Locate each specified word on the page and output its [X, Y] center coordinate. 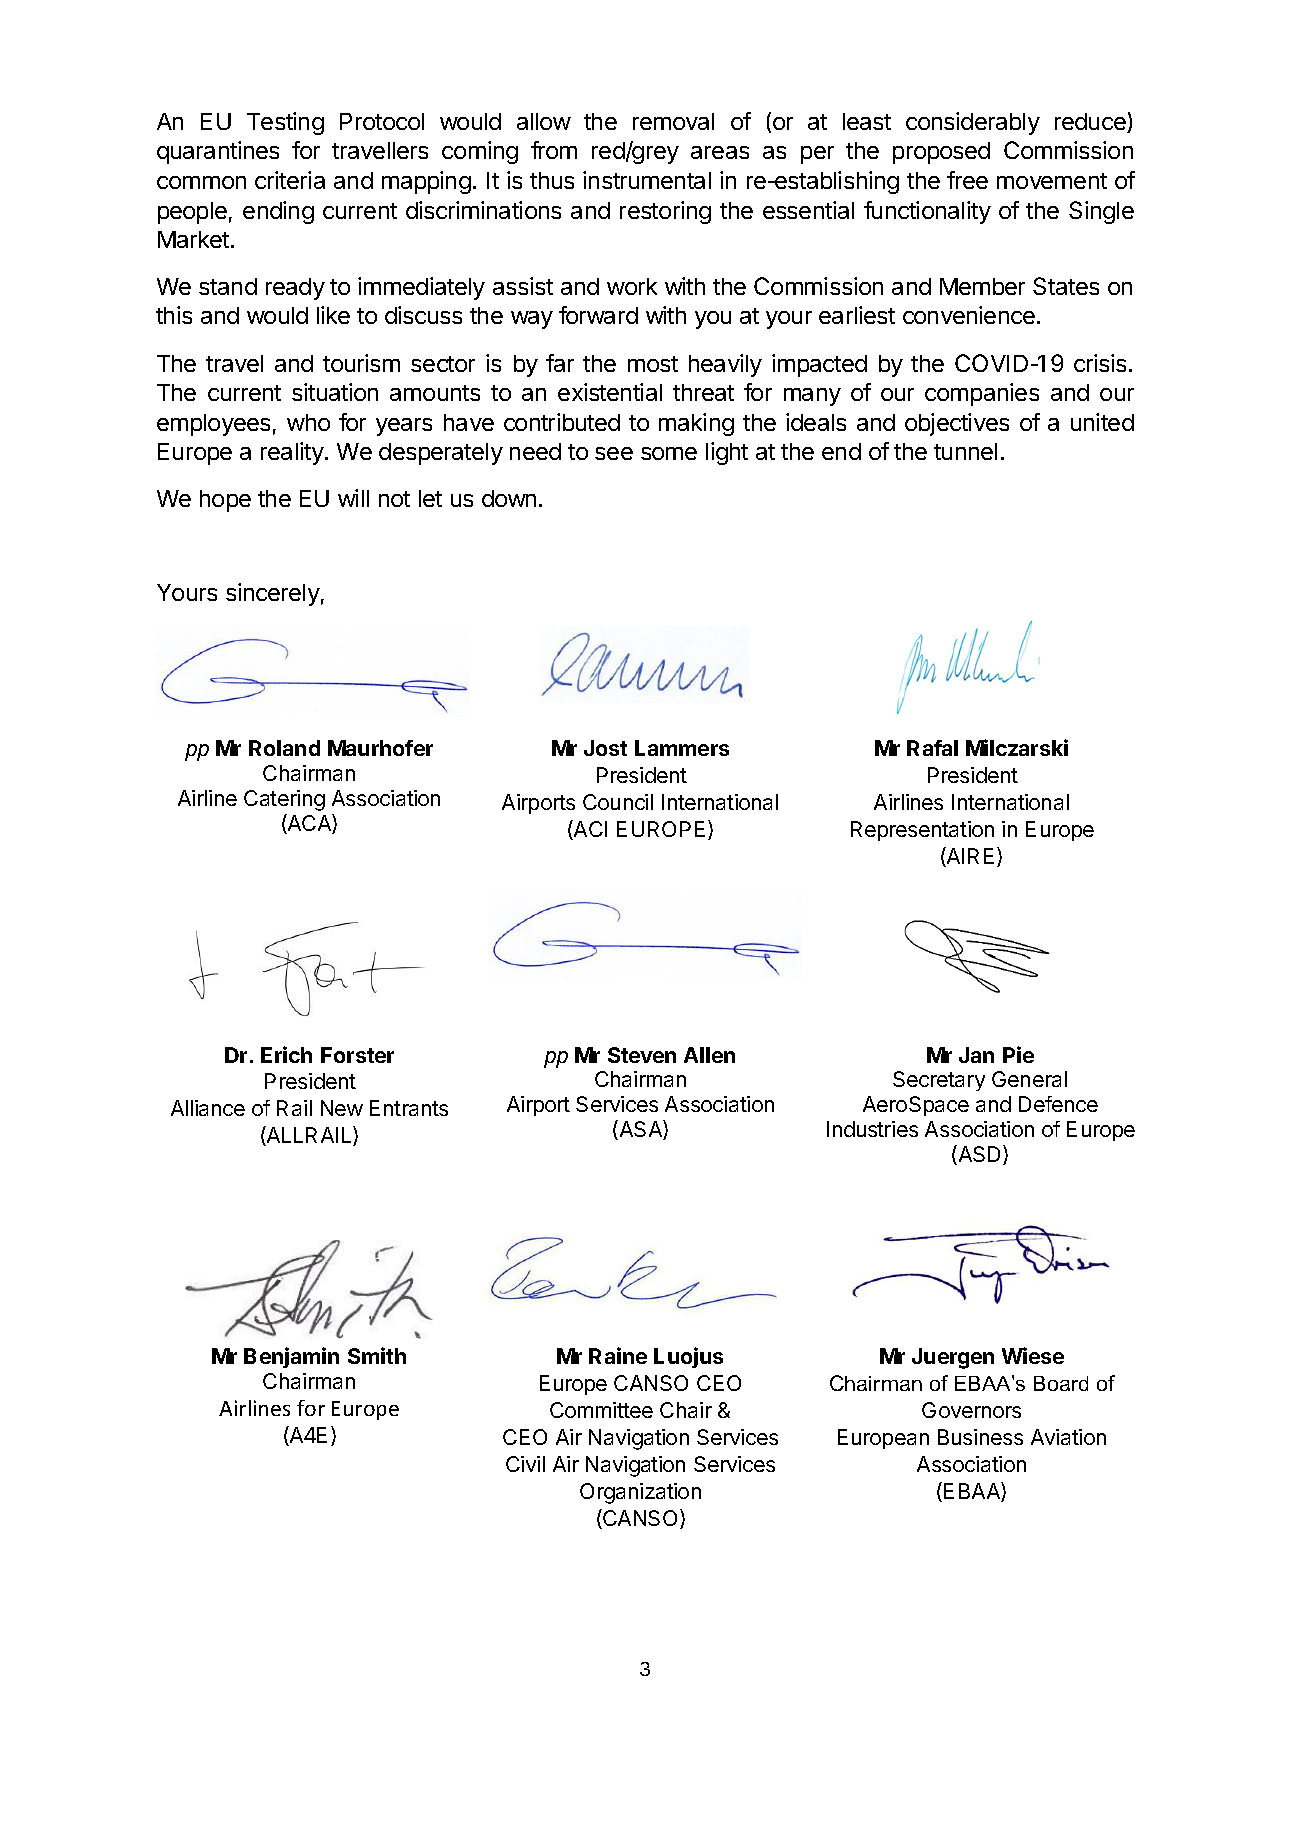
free [967, 180]
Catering [284, 800]
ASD [980, 1155]
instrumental [647, 180]
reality [292, 453]
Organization [640, 1493]
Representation [922, 831]
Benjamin [291, 1357]
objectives [957, 424]
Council [618, 802]
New [342, 1108]
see [614, 453]
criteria [290, 180]
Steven [642, 1055]
